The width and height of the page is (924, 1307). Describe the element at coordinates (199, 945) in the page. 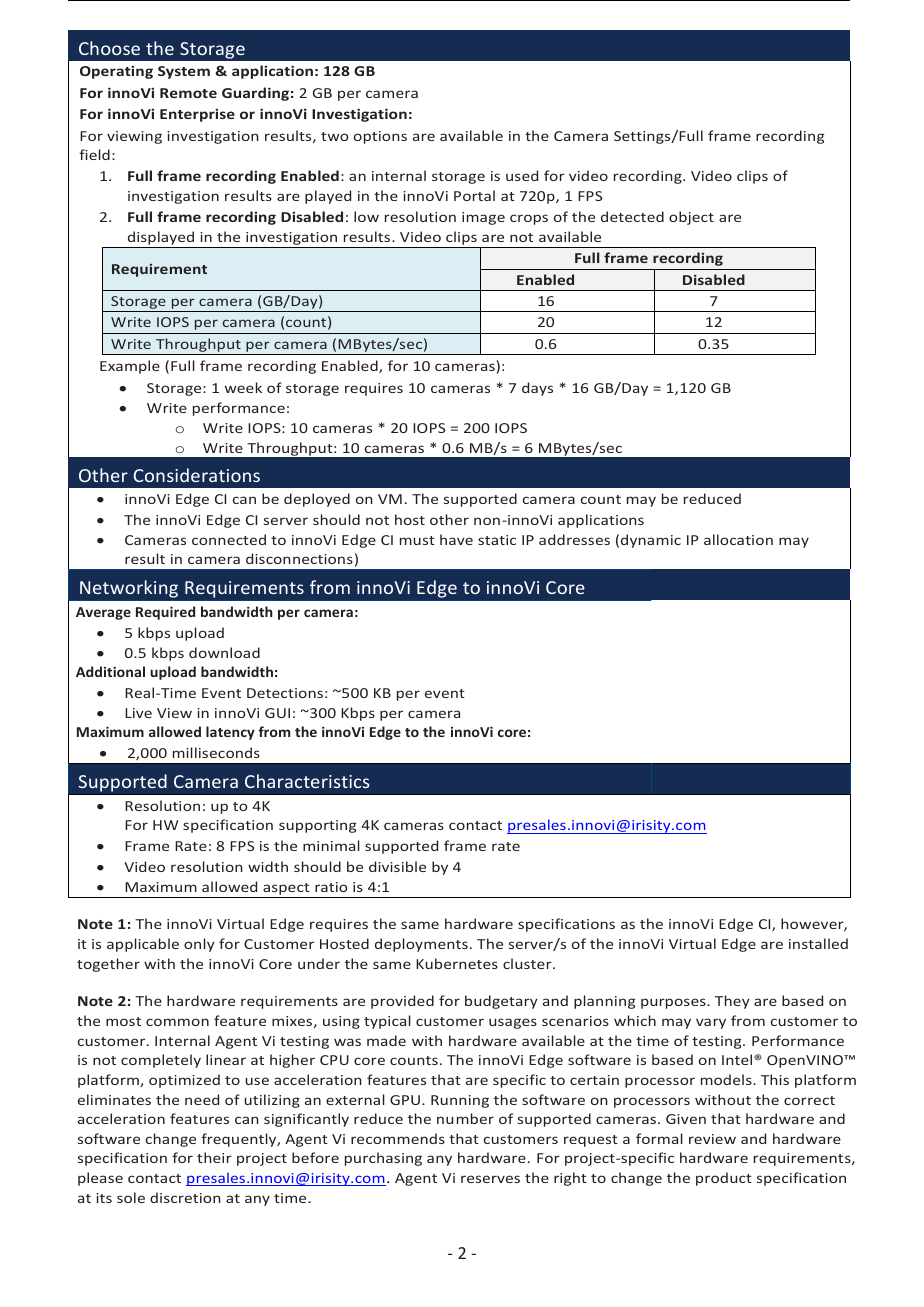

I see `only` at that location.
